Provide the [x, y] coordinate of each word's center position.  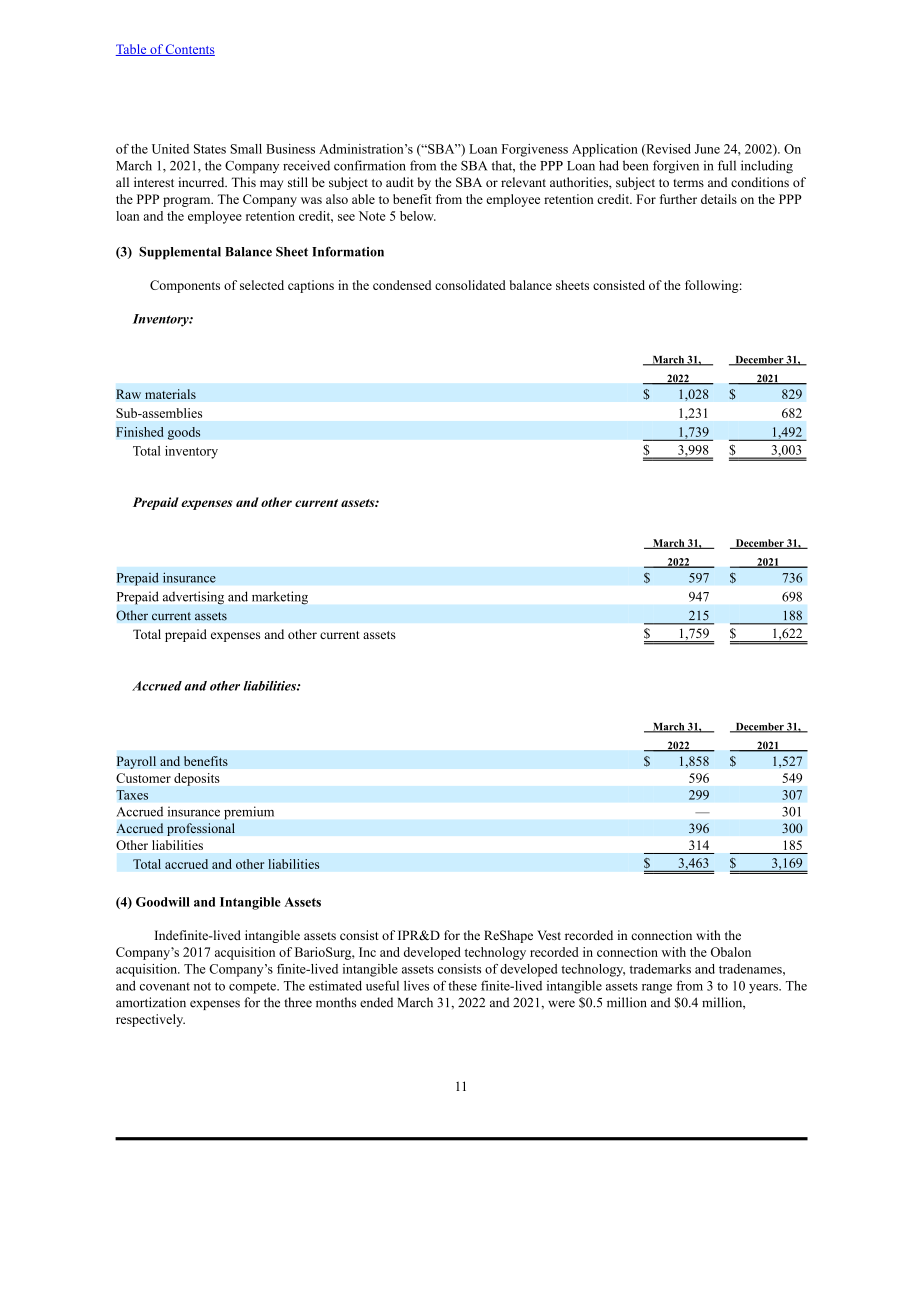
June [707, 149]
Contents [189, 50]
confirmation [370, 165]
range [657, 989]
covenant [165, 986]
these [462, 986]
